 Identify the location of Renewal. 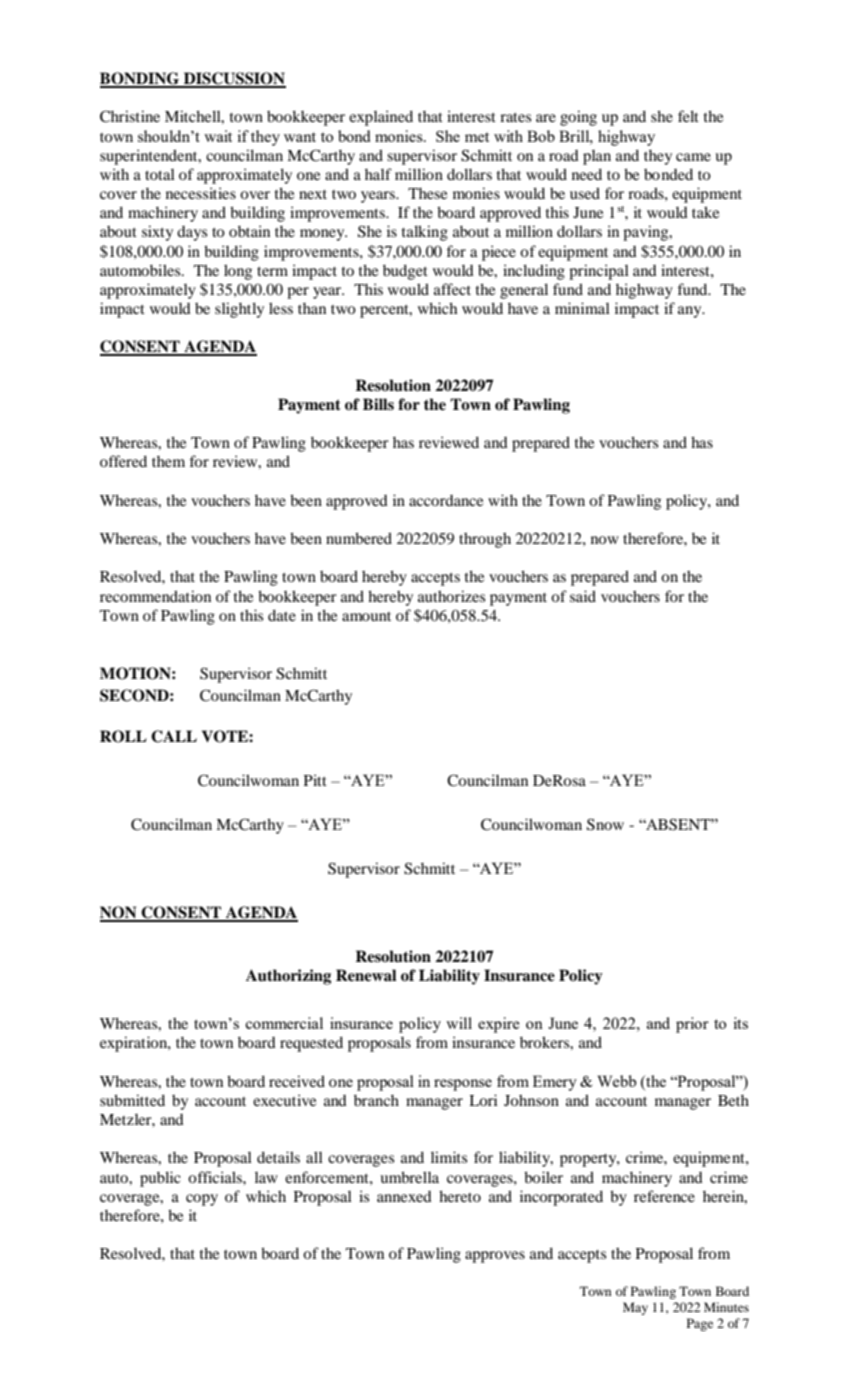
(366, 975).
